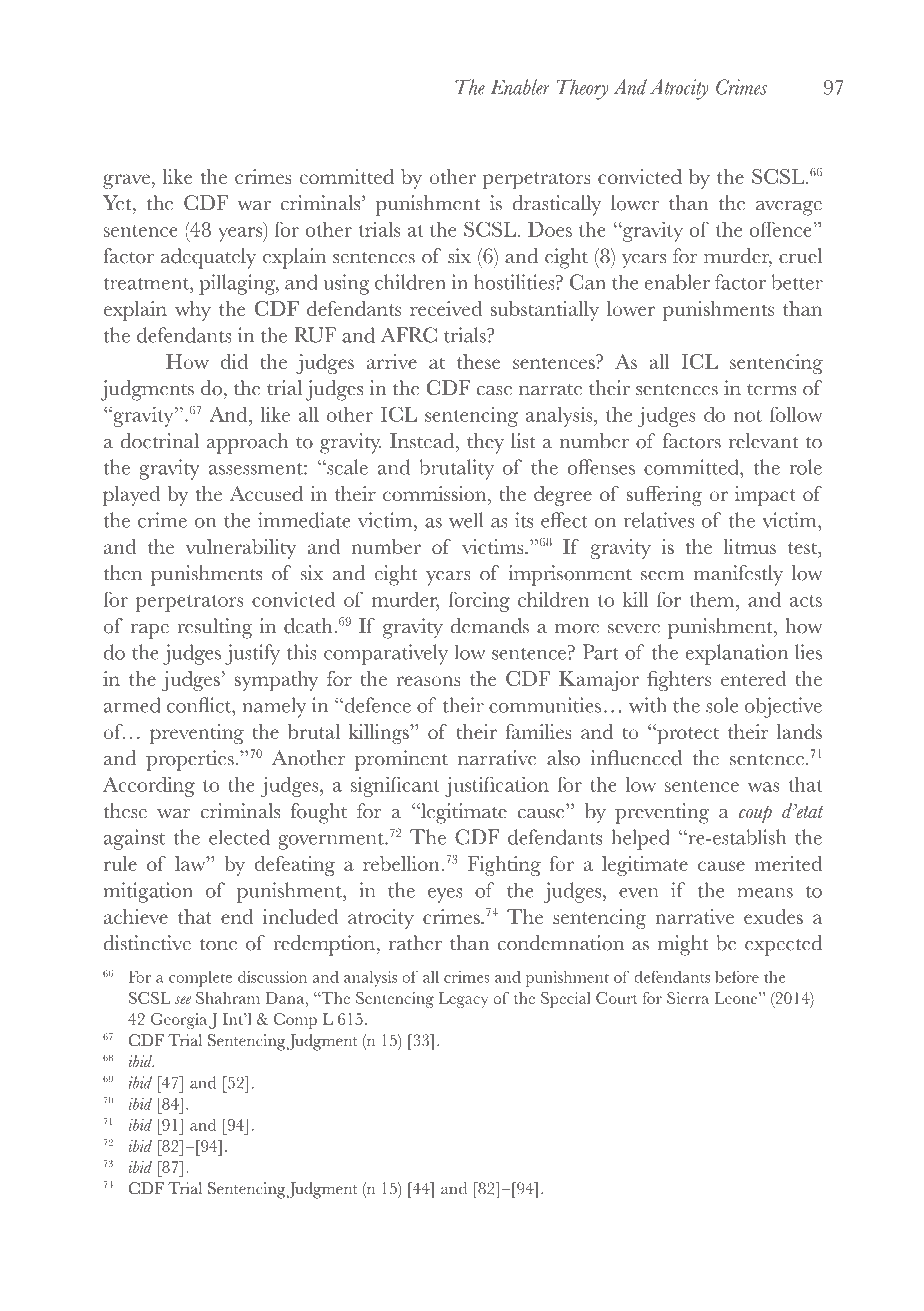 The height and width of the page is (1311, 924). Describe the element at coordinates (179, 1021) in the page. I see `Georgia` at that location.
